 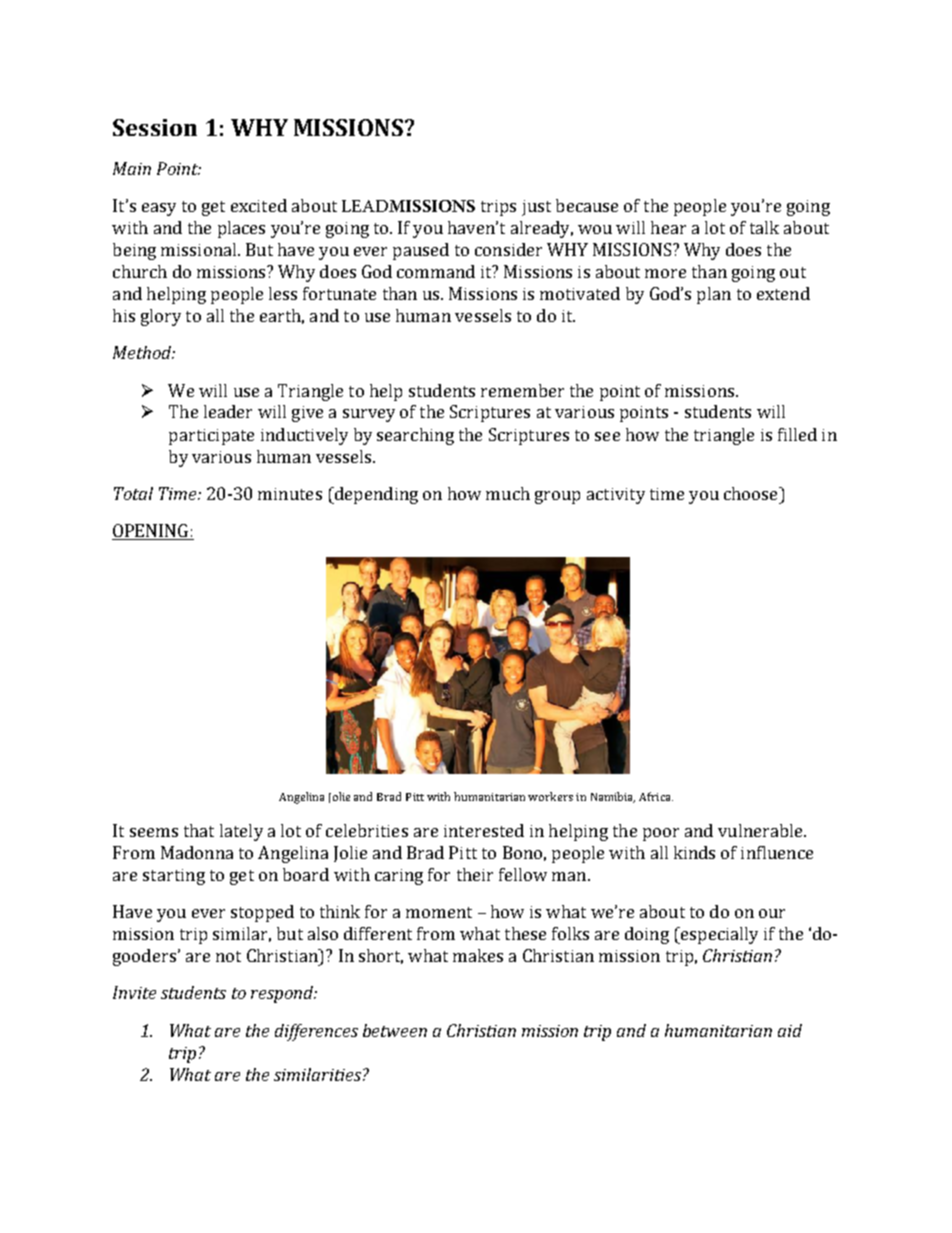 I want to click on Invite, so click(x=134, y=992).
